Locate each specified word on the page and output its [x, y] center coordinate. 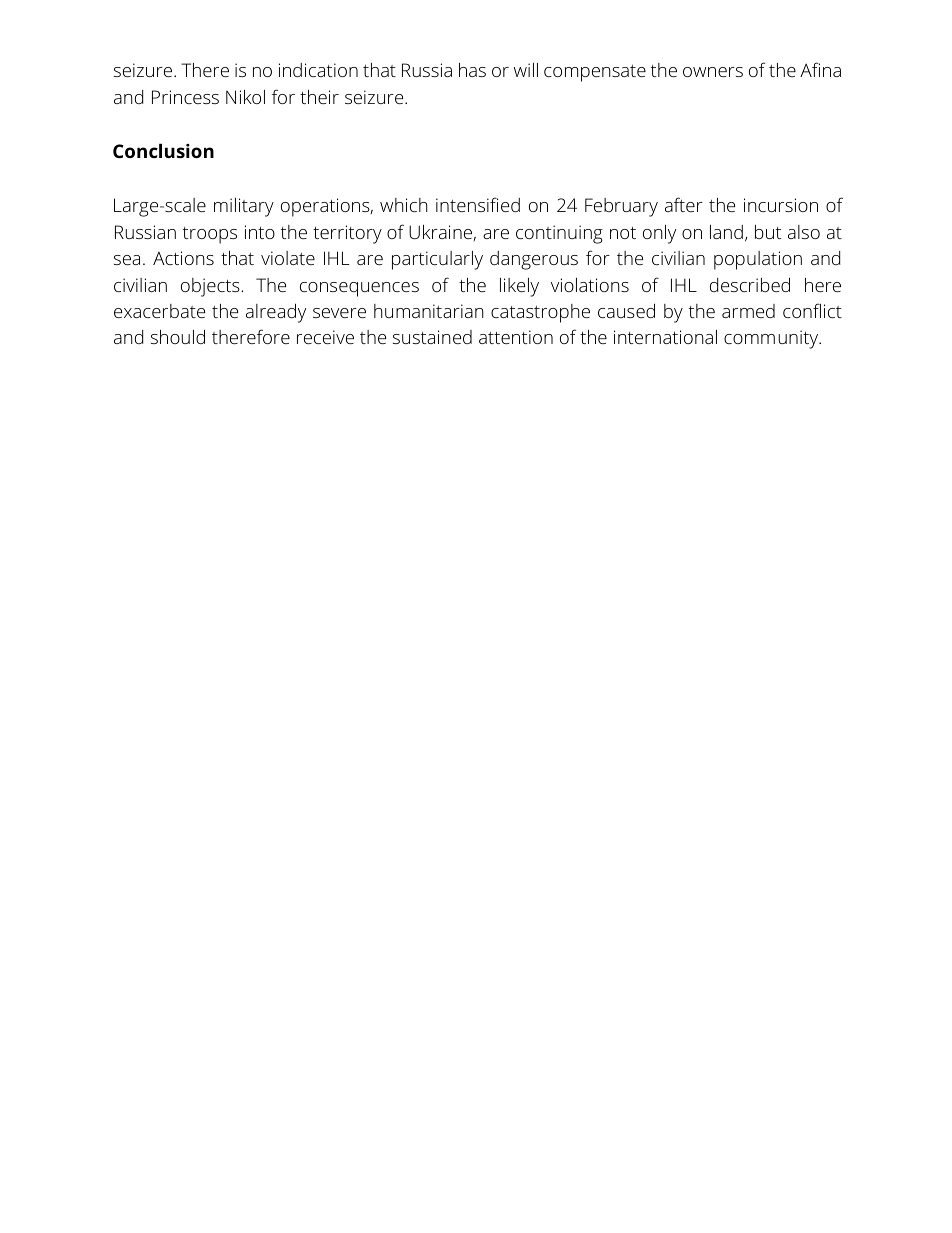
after [684, 204]
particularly [437, 260]
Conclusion [163, 150]
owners [713, 72]
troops [210, 235]
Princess [185, 97]
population [758, 260]
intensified [478, 204]
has [472, 70]
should [178, 337]
